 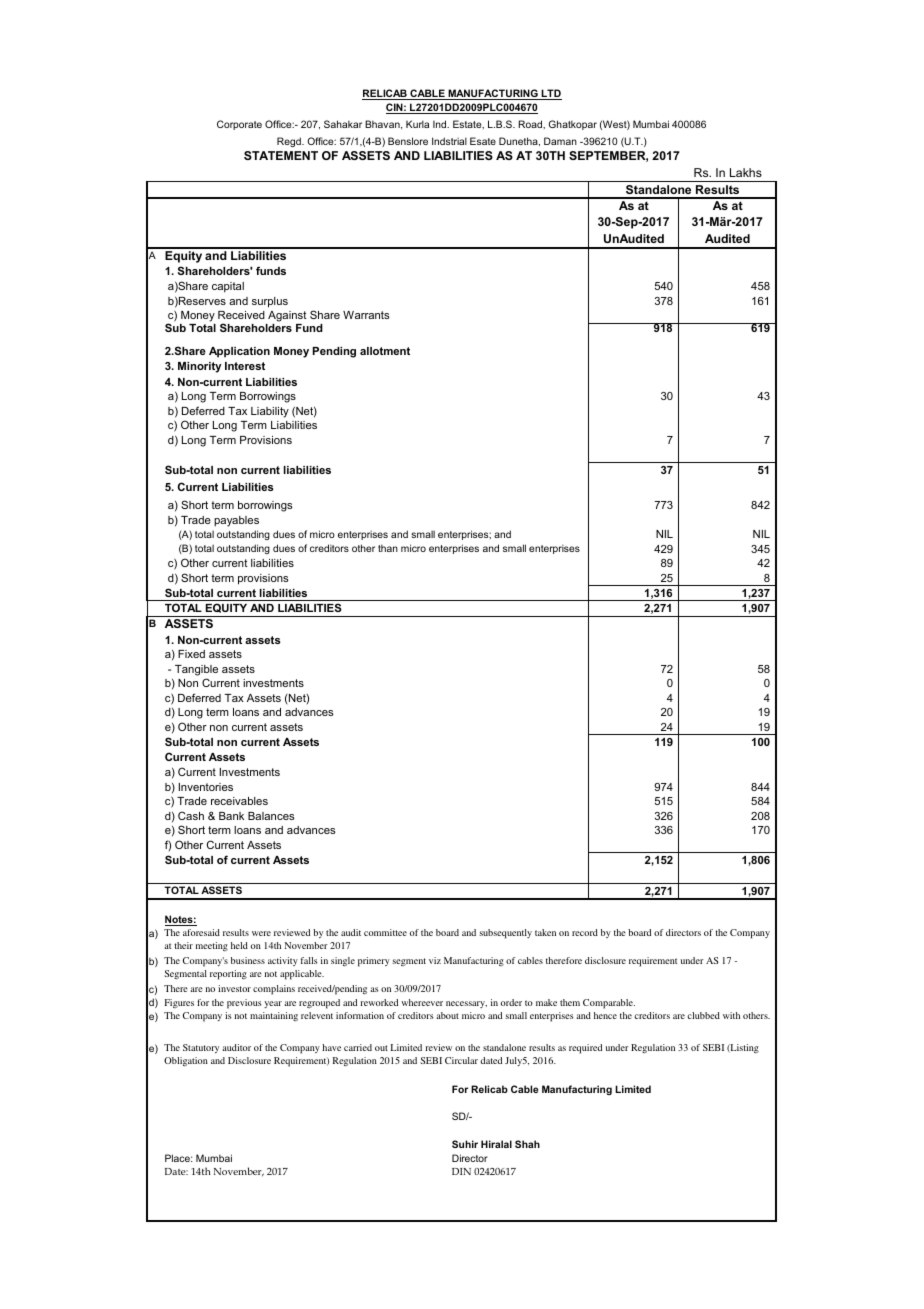 What do you see at coordinates (366, 315) in the image?
I see `Warrants` at bounding box center [366, 315].
